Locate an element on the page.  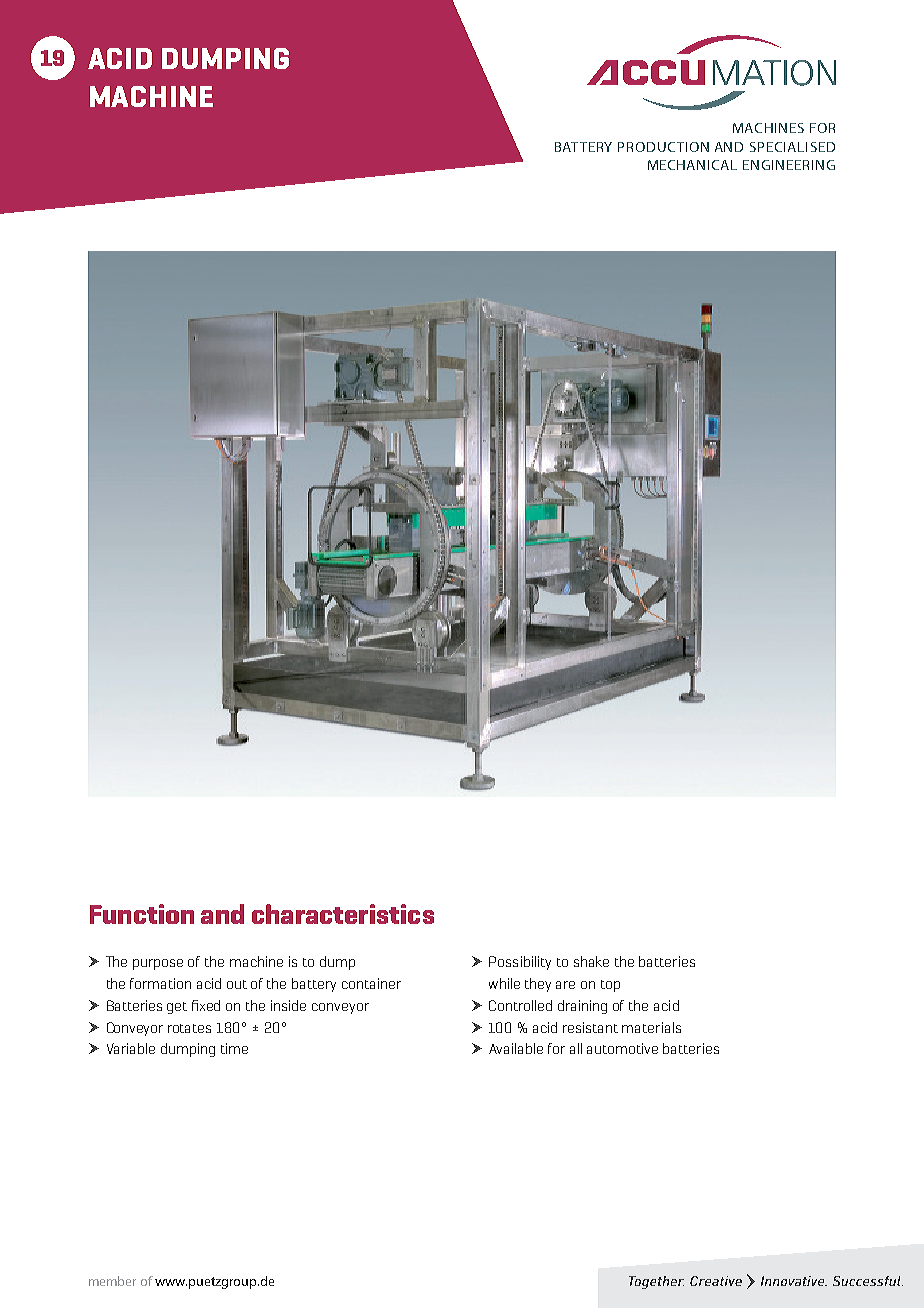
while is located at coordinates (504, 983).
